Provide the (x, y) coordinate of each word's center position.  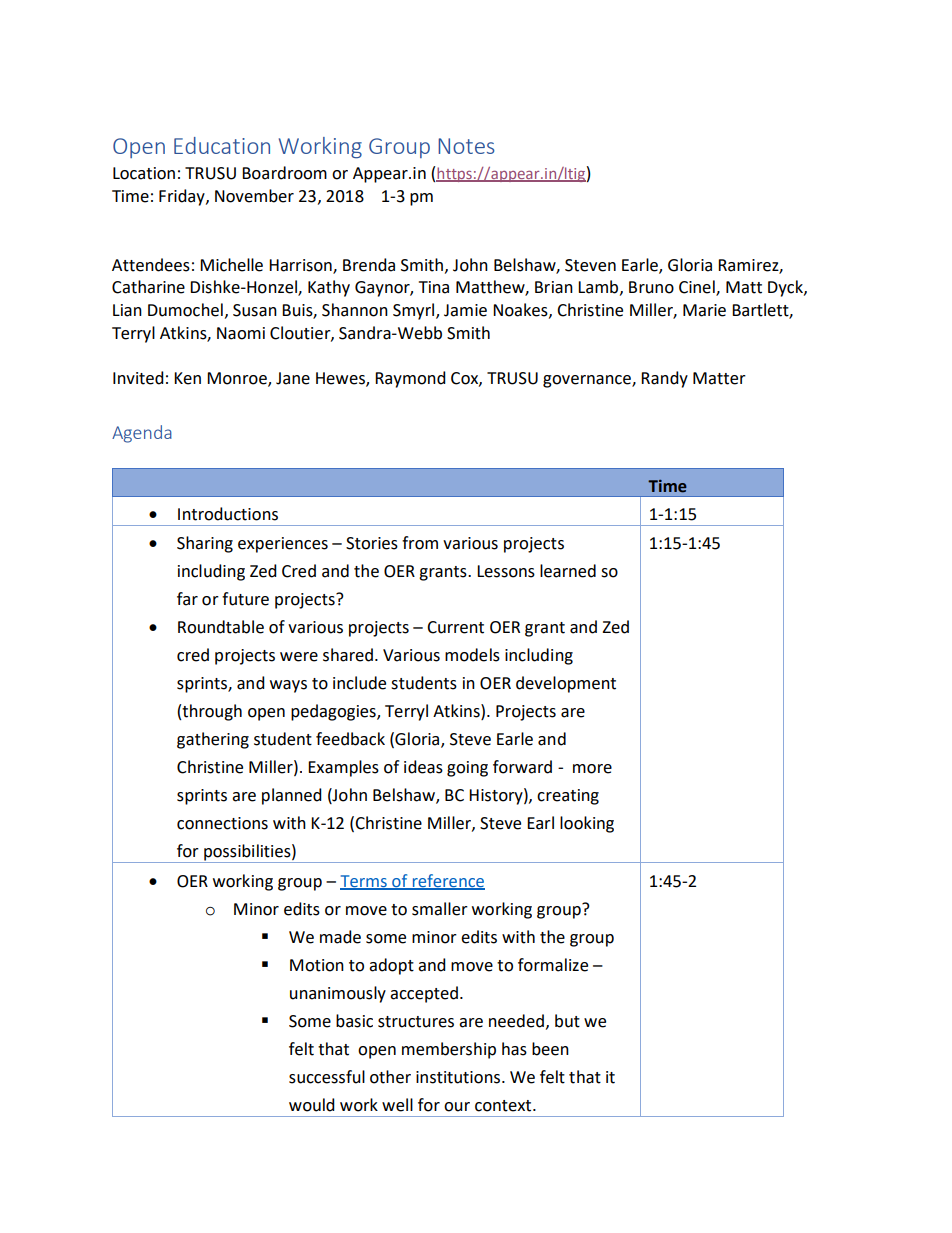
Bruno (651, 287)
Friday (183, 197)
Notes (466, 146)
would (312, 1105)
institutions (459, 1077)
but (567, 1021)
